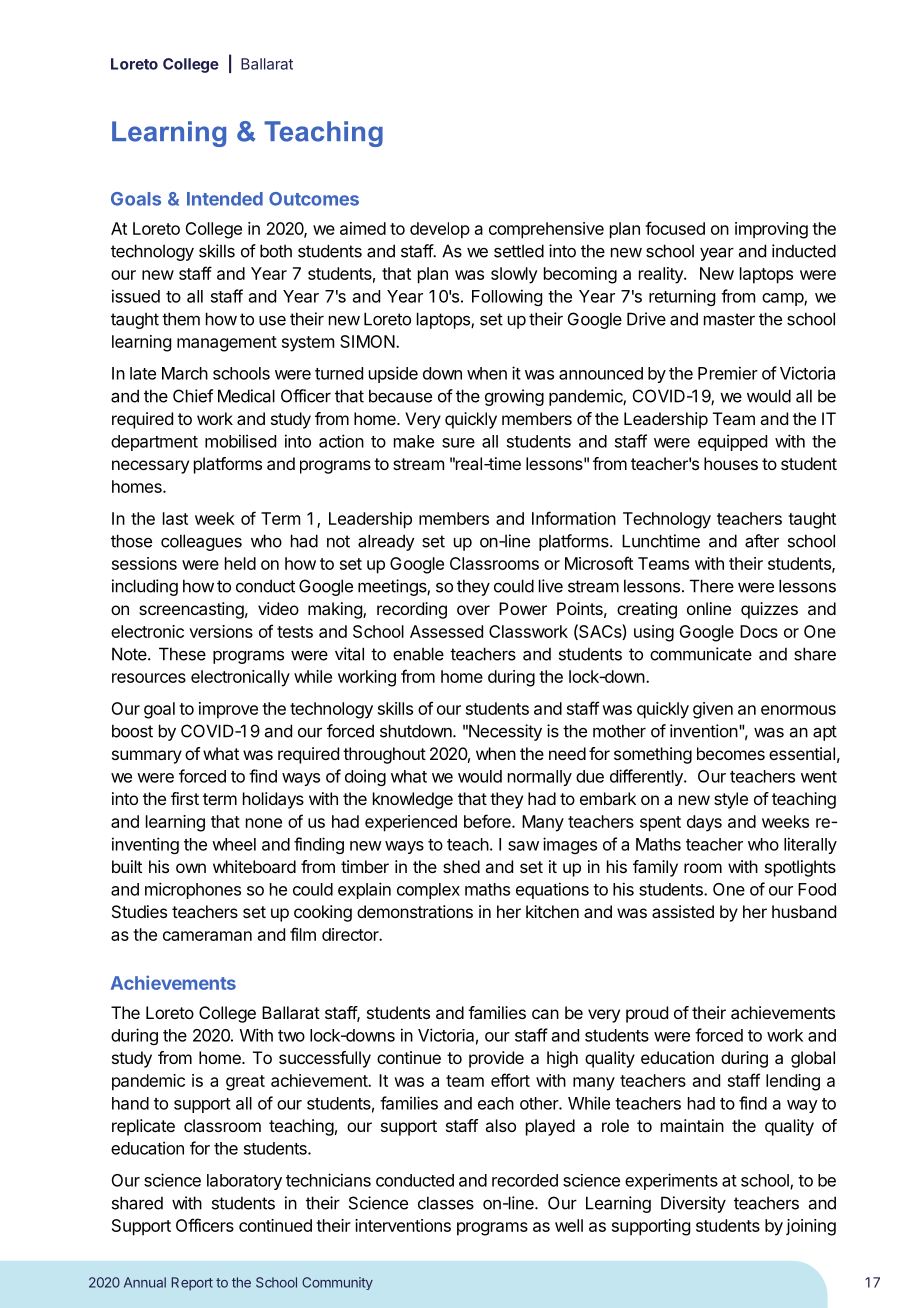  Describe the element at coordinates (446, 1203) in the document. I see `classes` at that location.
